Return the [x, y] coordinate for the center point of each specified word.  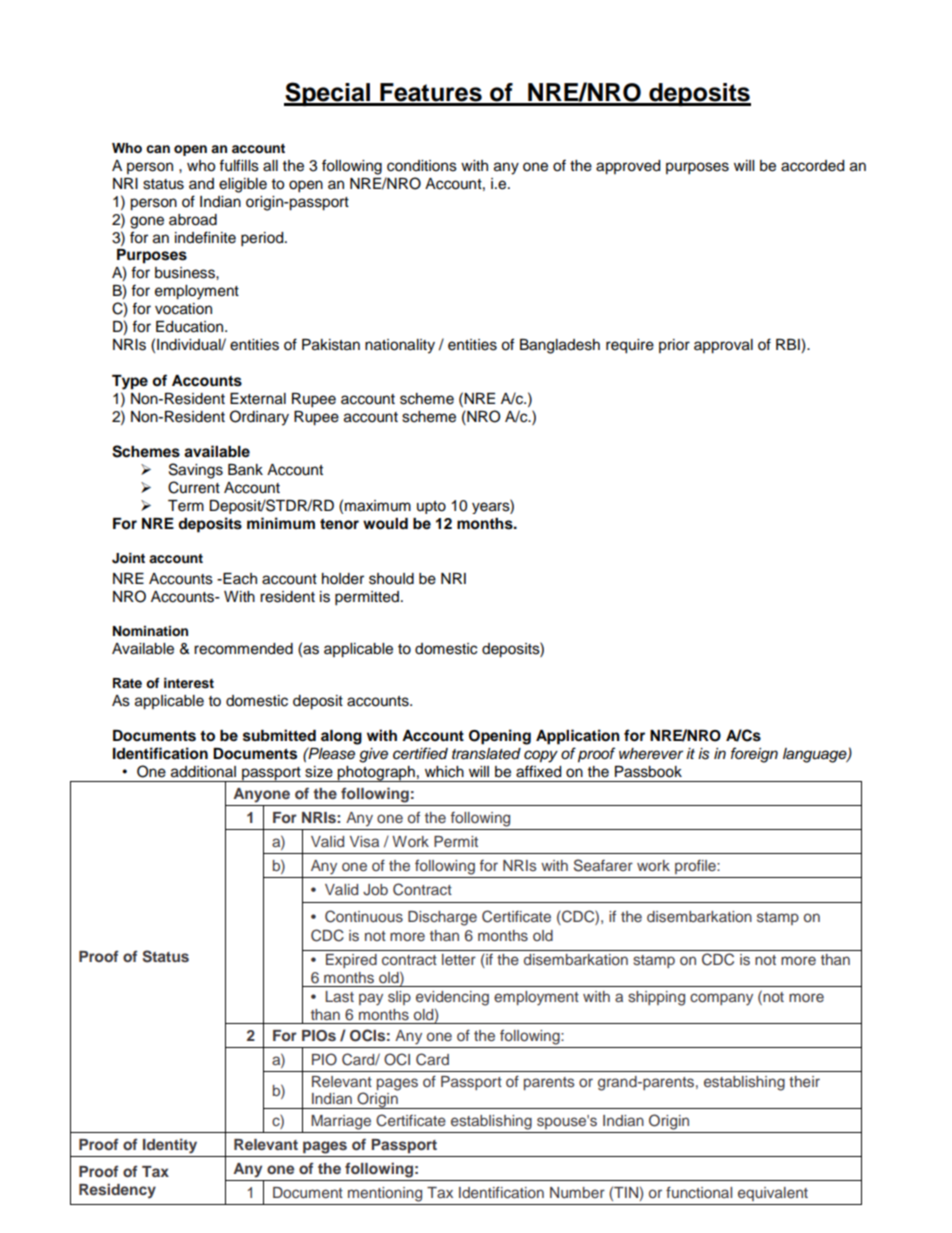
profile [696, 867]
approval [723, 346]
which [444, 772]
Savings [196, 471]
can [158, 149]
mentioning [385, 1194]
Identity [170, 1146]
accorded [812, 166]
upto [431, 507]
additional [203, 772]
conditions [422, 166]
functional [699, 1192]
